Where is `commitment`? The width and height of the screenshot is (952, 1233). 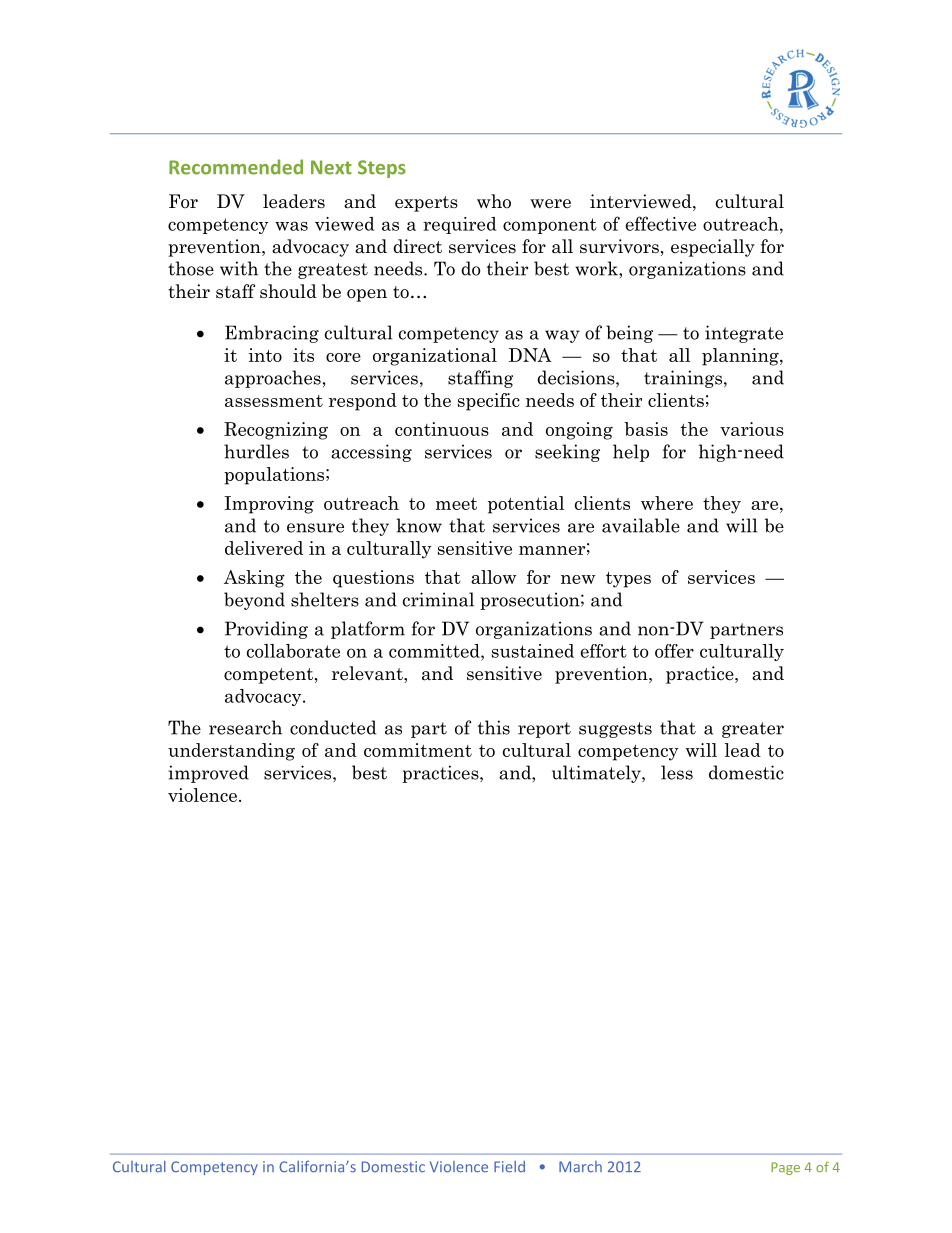 commitment is located at coordinates (418, 750).
